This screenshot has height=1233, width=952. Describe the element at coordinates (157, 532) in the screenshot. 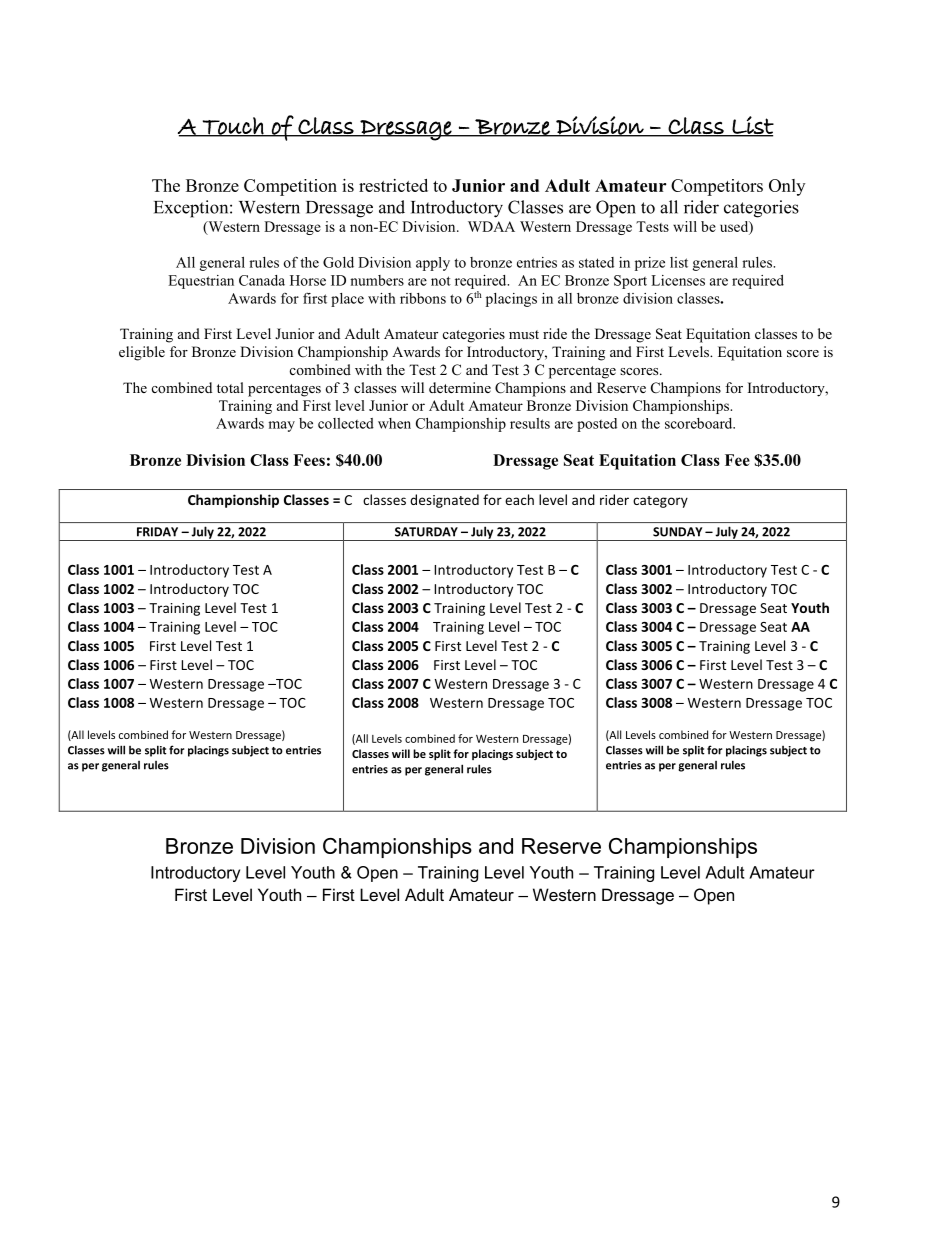

I see `FRIDAY` at that location.
